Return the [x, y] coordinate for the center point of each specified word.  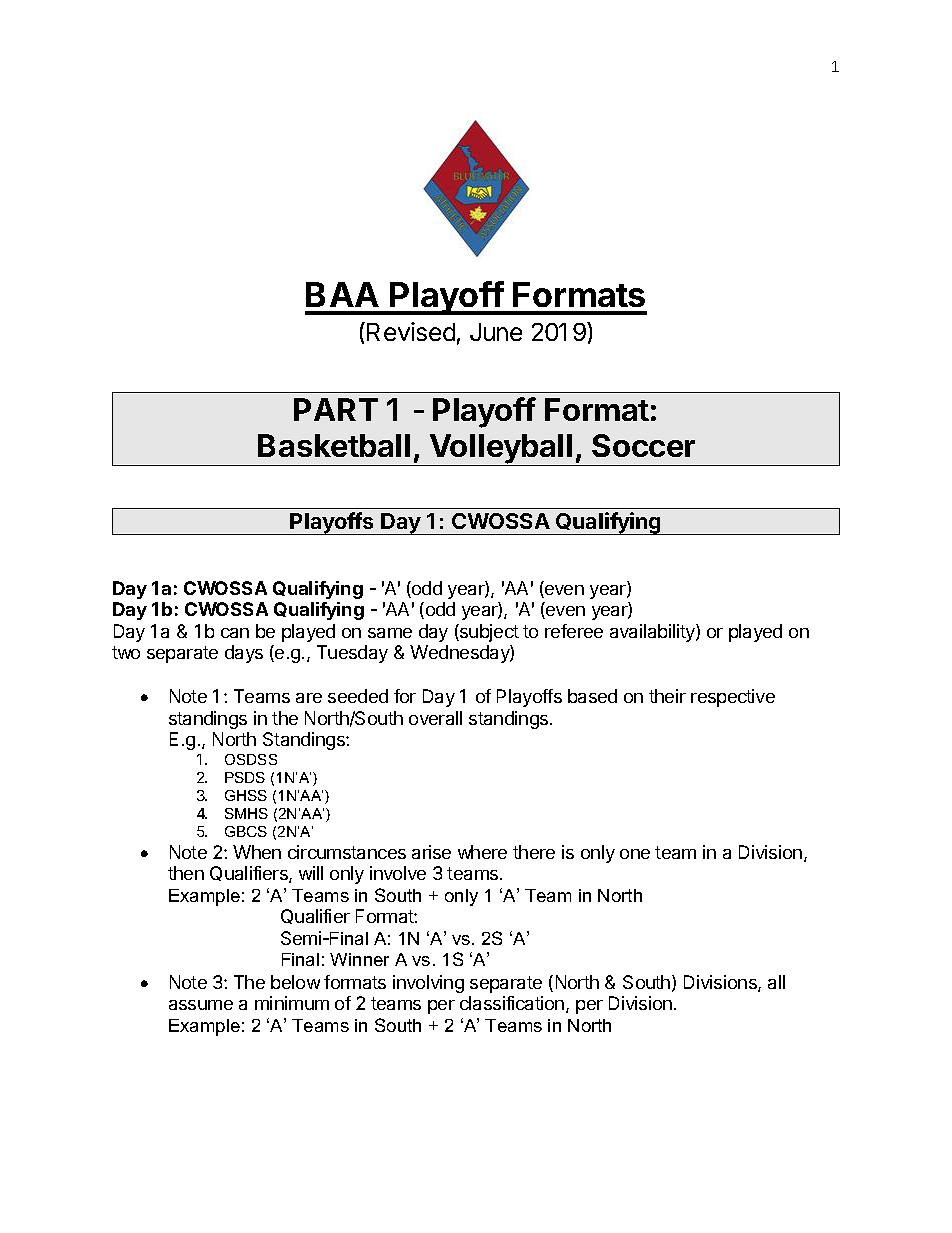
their [667, 696]
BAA [342, 294]
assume [201, 1005]
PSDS [245, 777]
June [496, 332]
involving [428, 984]
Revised [411, 331]
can [235, 633]
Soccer [643, 445]
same [390, 633]
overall [435, 718]
